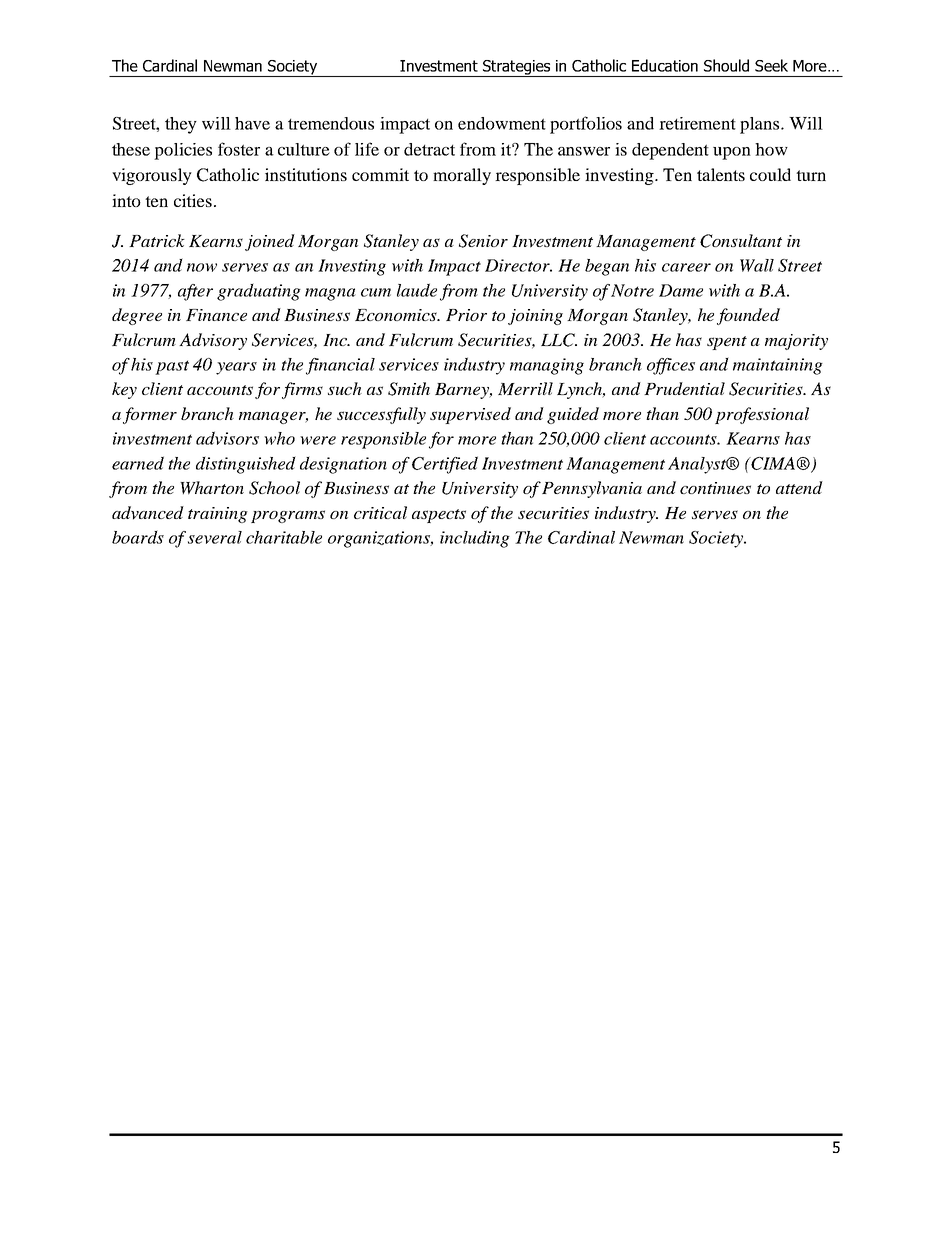 The width and height of the document is (952, 1233). What do you see at coordinates (195, 292) in the document?
I see `after` at bounding box center [195, 292].
